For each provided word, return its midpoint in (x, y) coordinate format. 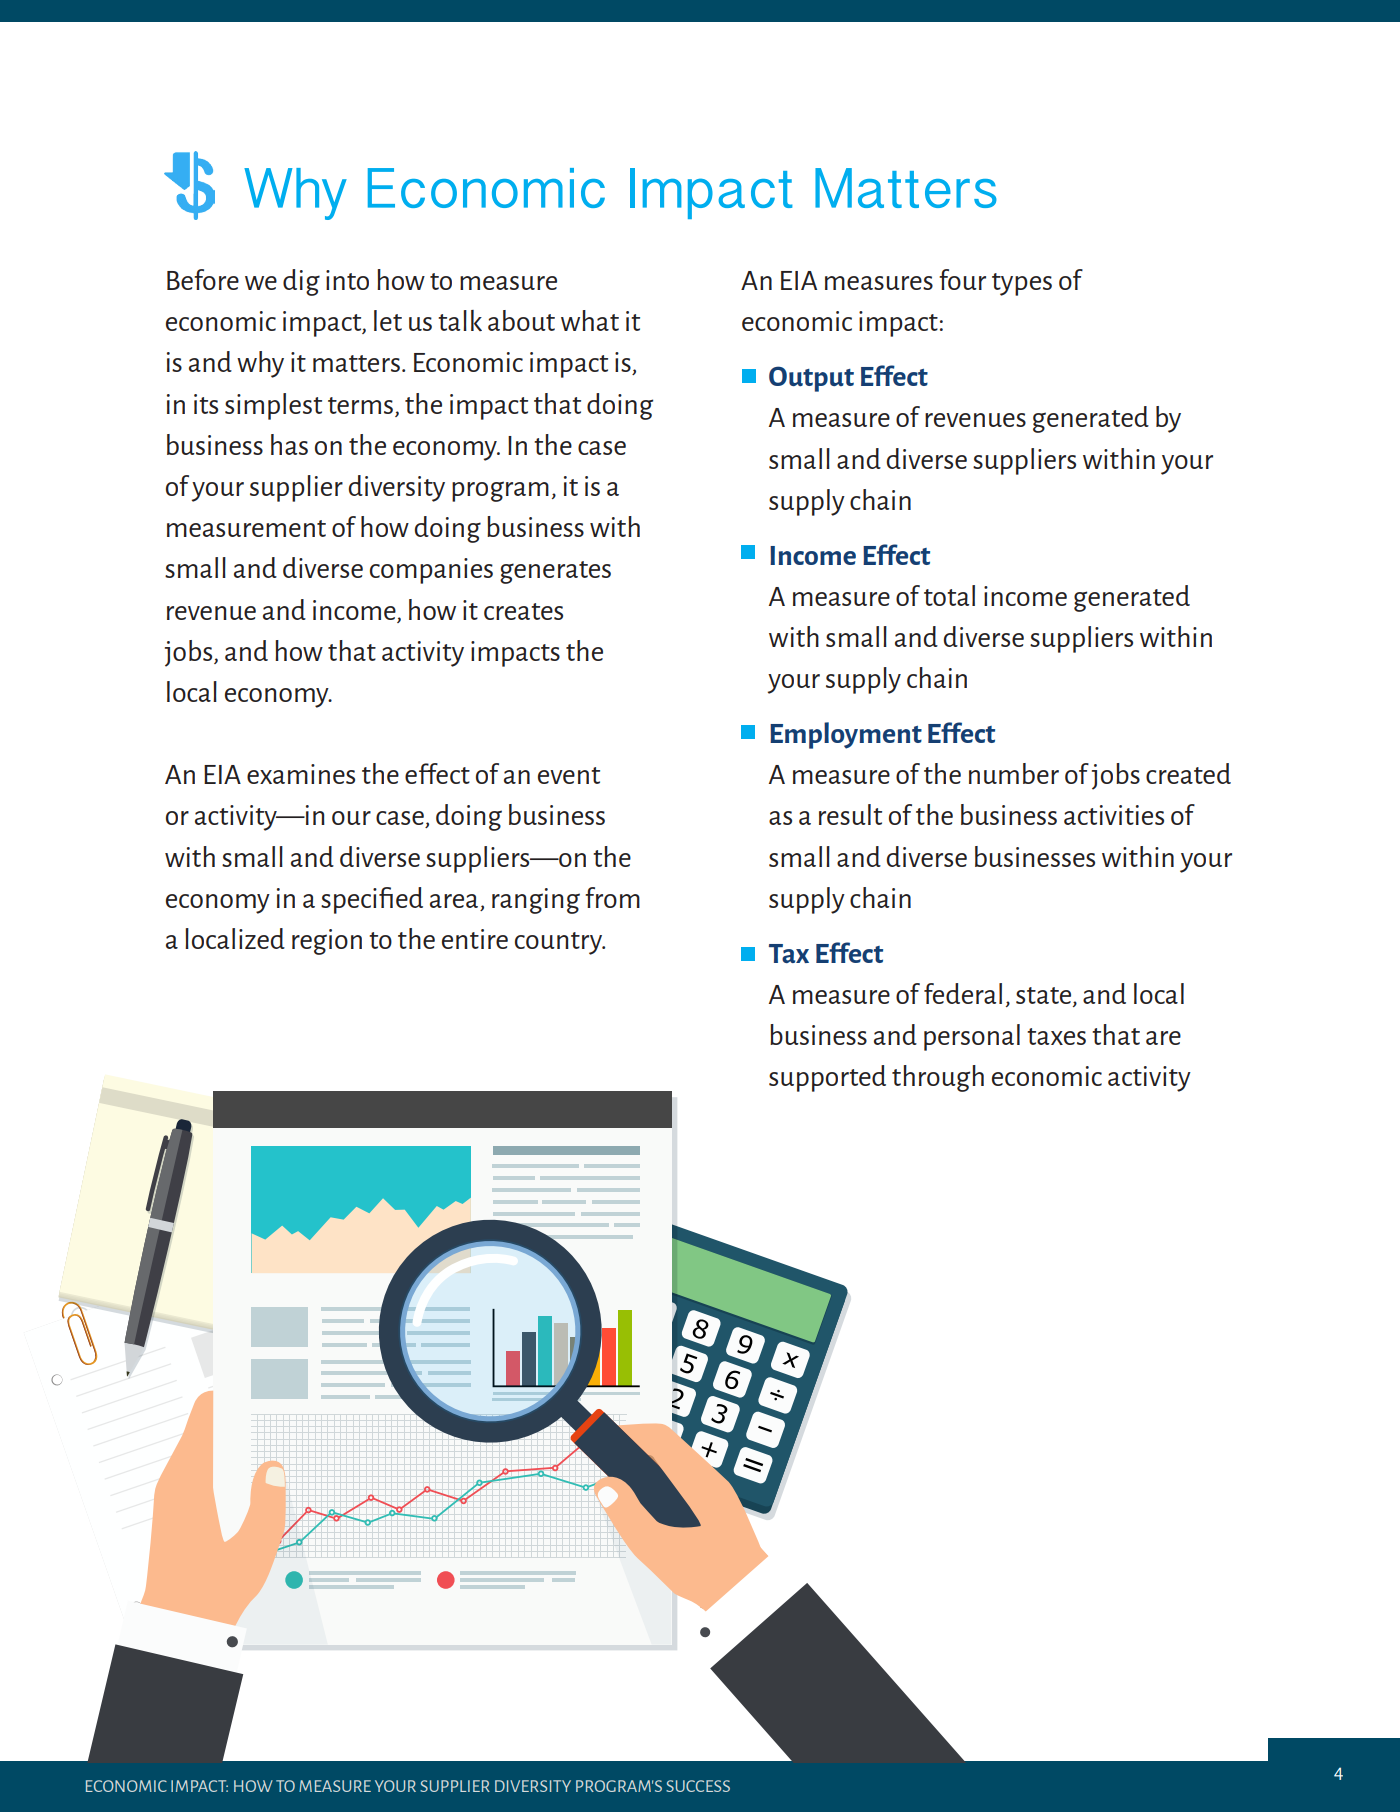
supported (827, 1078)
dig (301, 282)
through (938, 1078)
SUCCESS (698, 1786)
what (590, 320)
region (327, 942)
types (1022, 284)
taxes (1056, 1036)
